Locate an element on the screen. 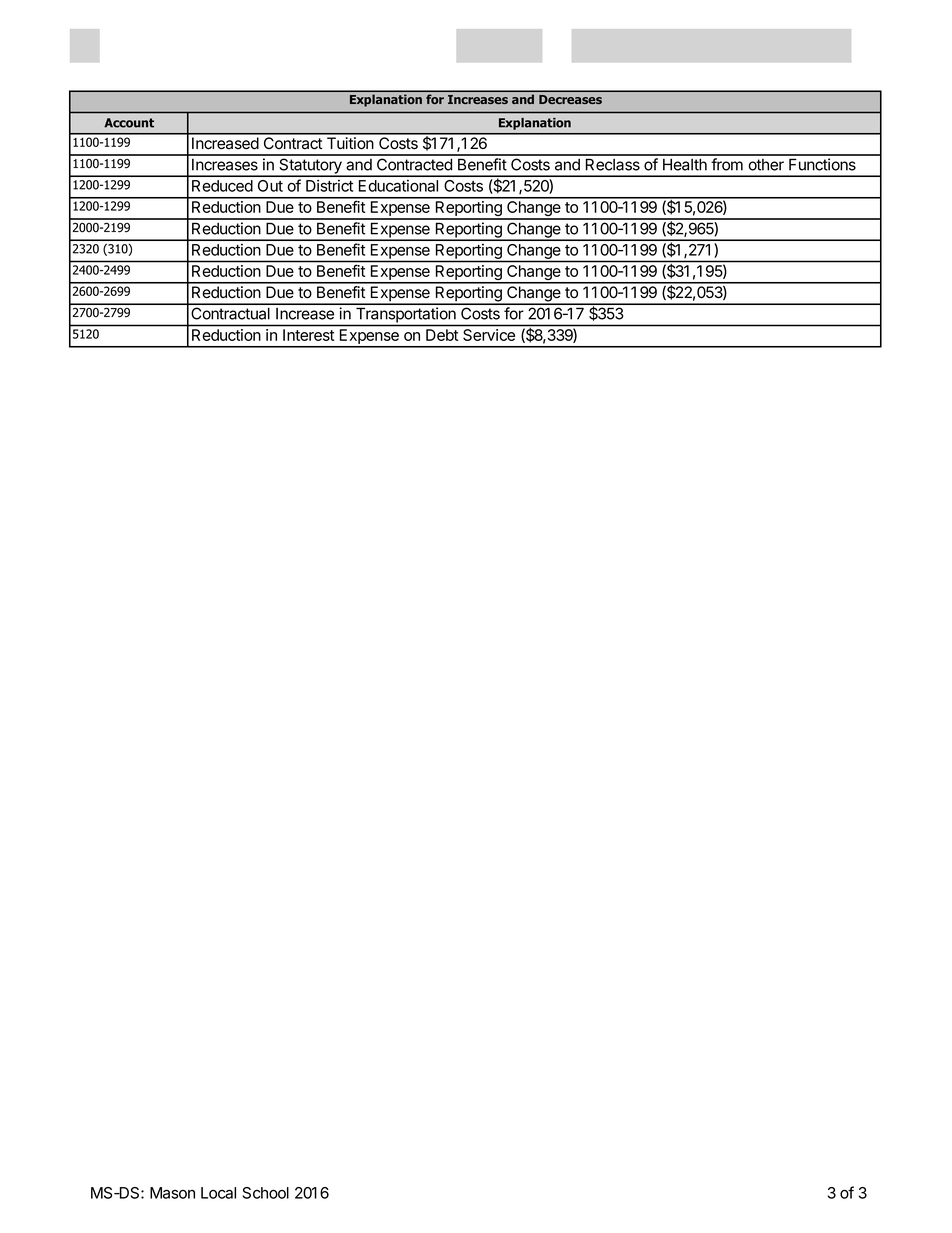 The image size is (952, 1233). District is located at coordinates (329, 186).
